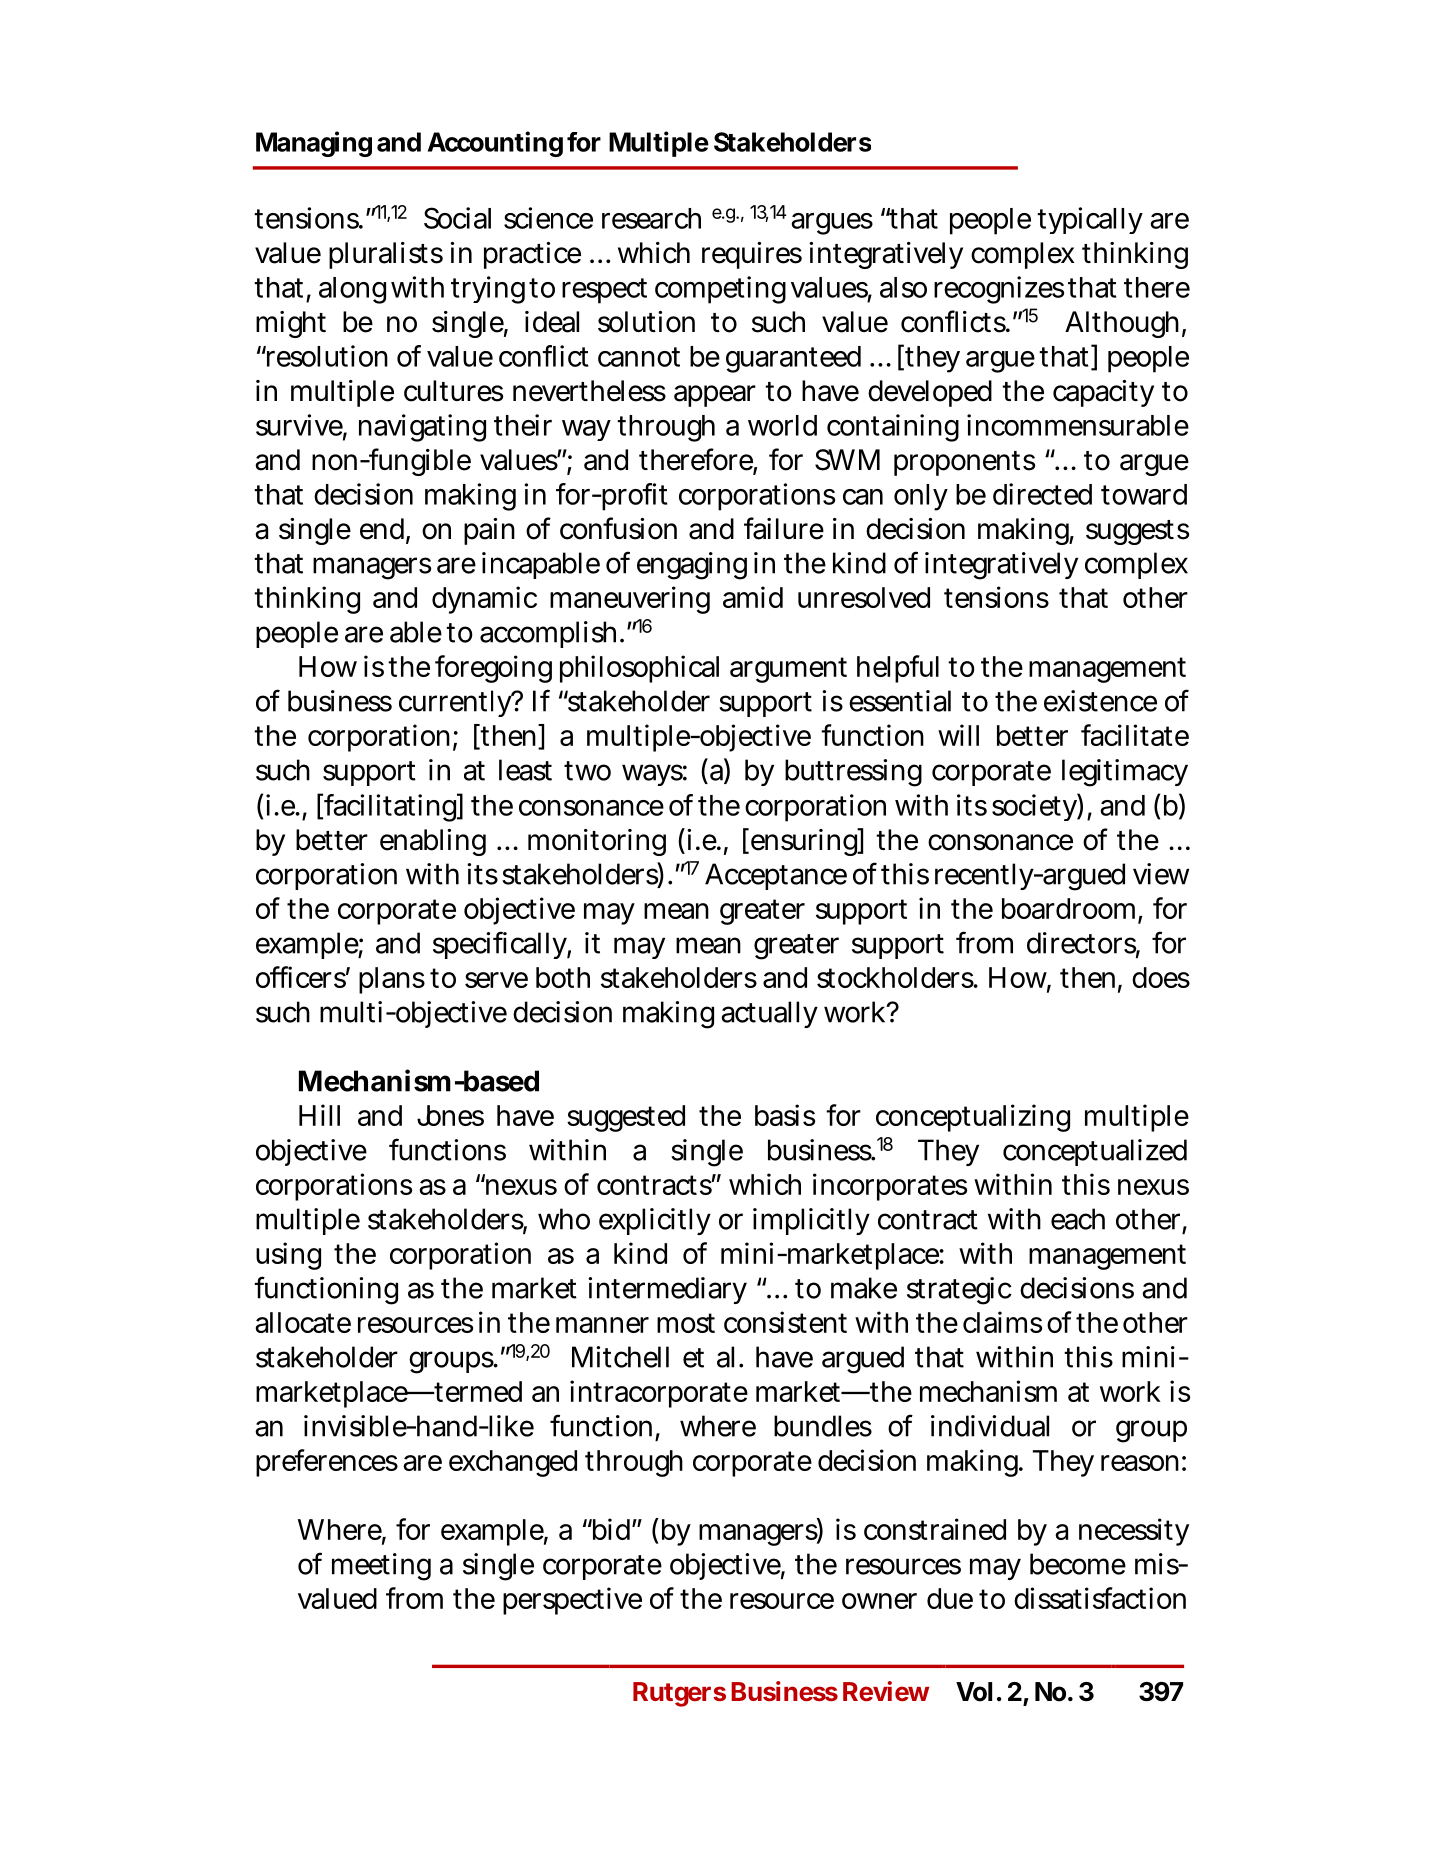  Describe the element at coordinates (381, 1567) in the image. I see `meeting` at that location.
